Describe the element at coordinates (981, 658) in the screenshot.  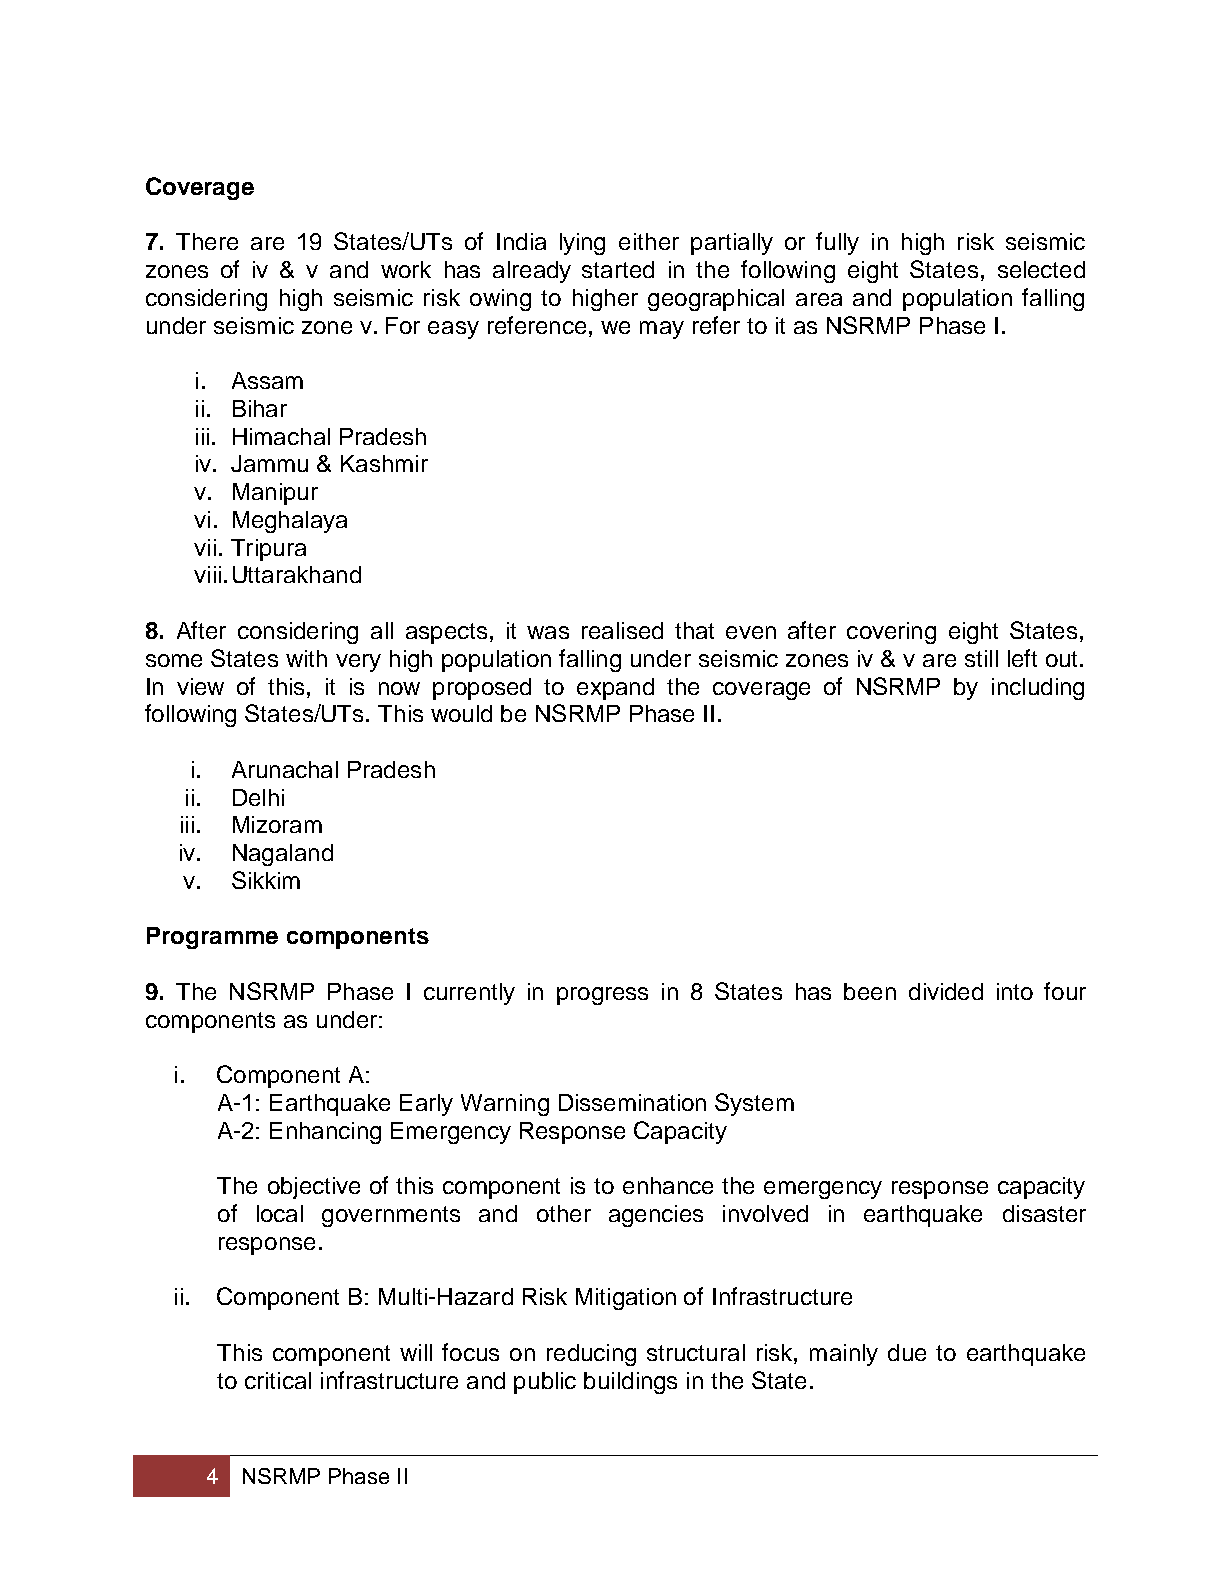
I see `still` at that location.
